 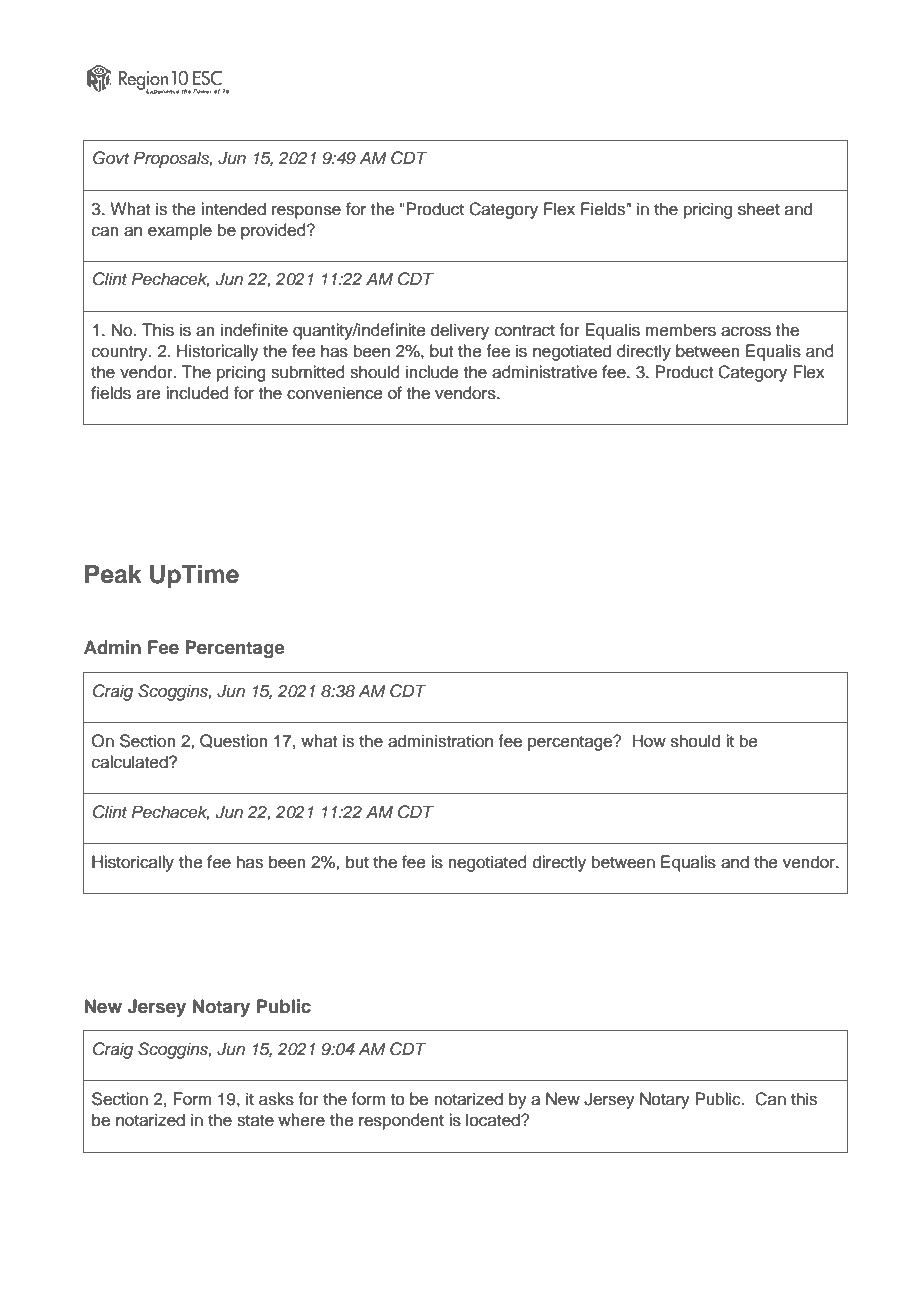 I want to click on respondent, so click(x=401, y=1121).
